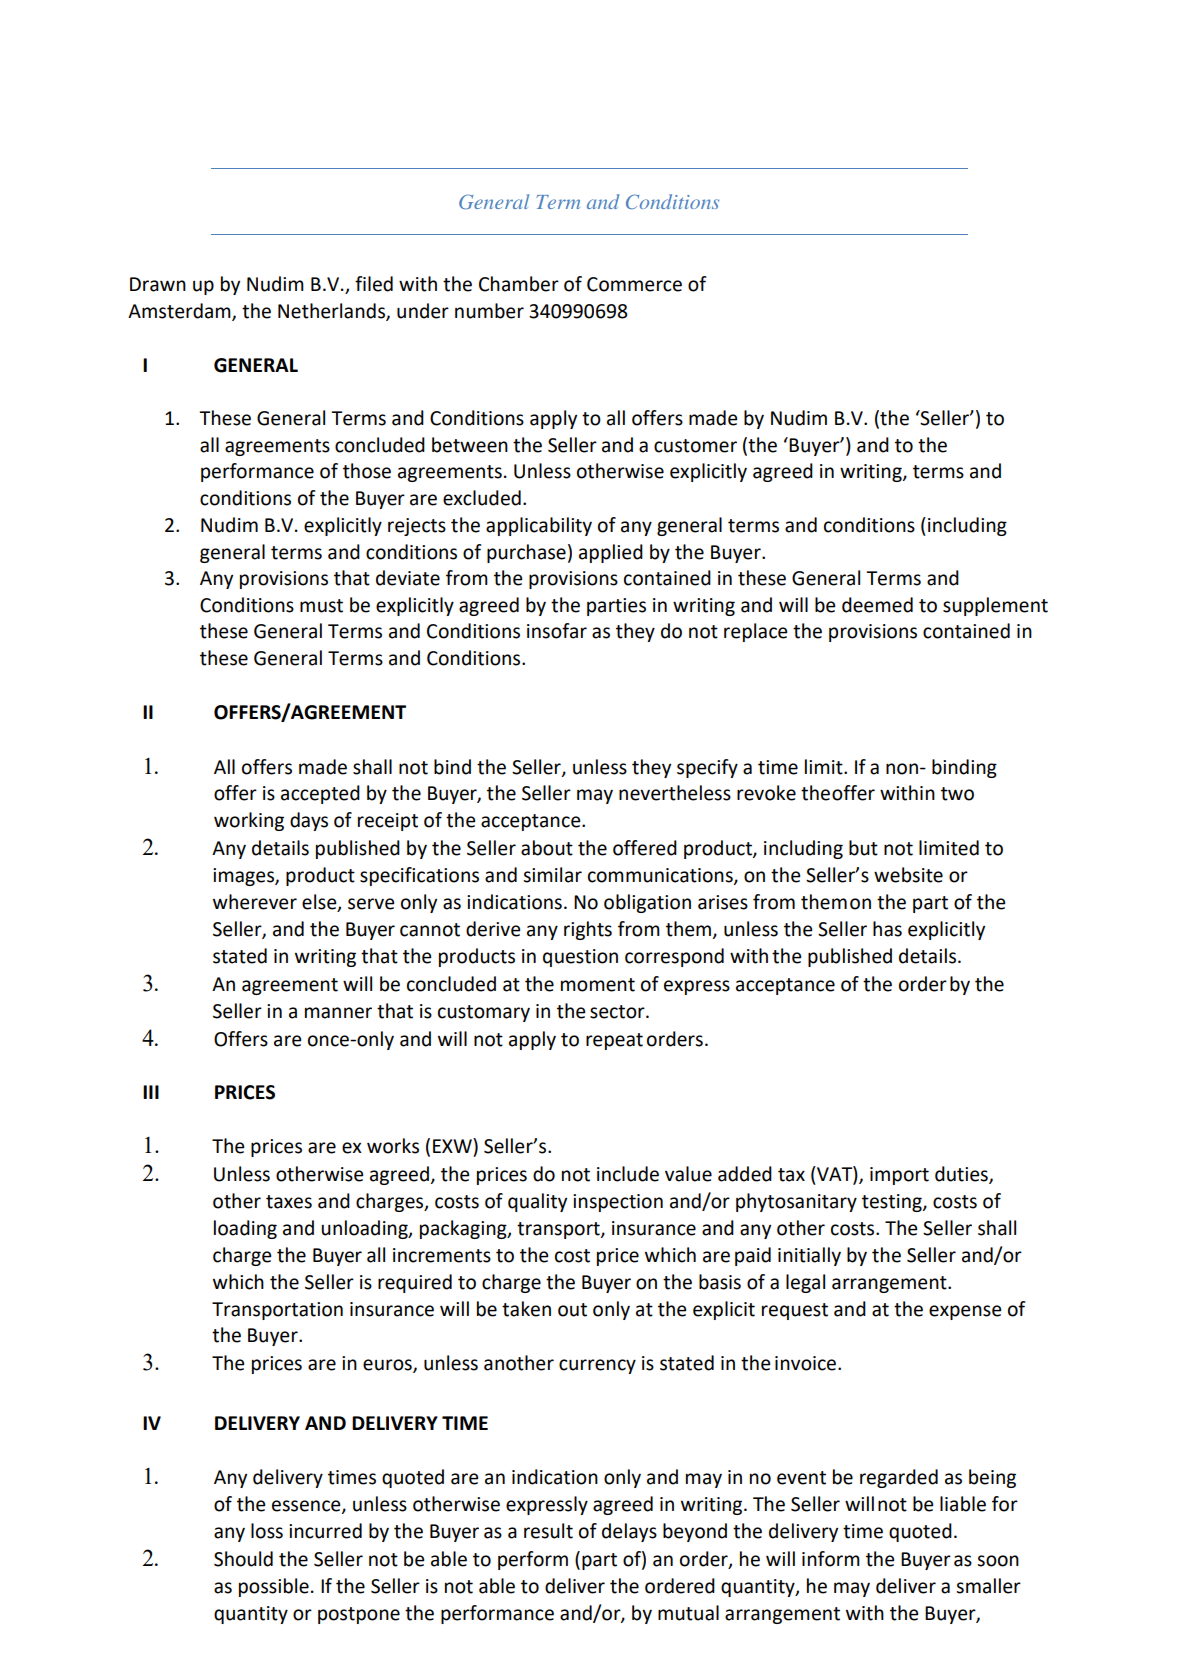  Describe the element at coordinates (695, 446) in the screenshot. I see `customer` at that location.
